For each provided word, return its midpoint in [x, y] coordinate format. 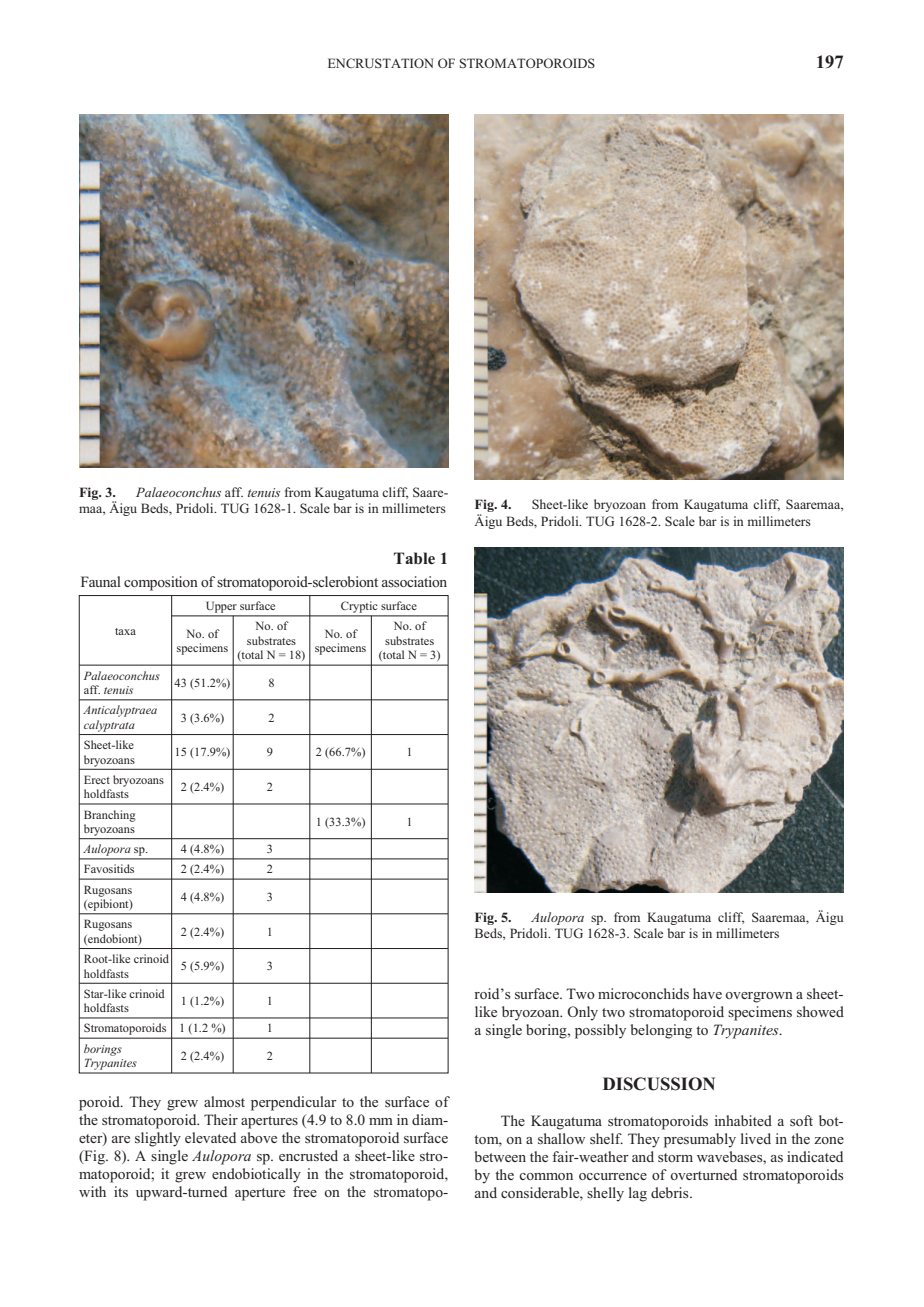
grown [773, 997]
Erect [97, 779]
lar [328, 1101]
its [121, 1191]
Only [583, 1013]
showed [820, 1011]
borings [103, 1050]
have [707, 993]
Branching [110, 816]
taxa [125, 631]
